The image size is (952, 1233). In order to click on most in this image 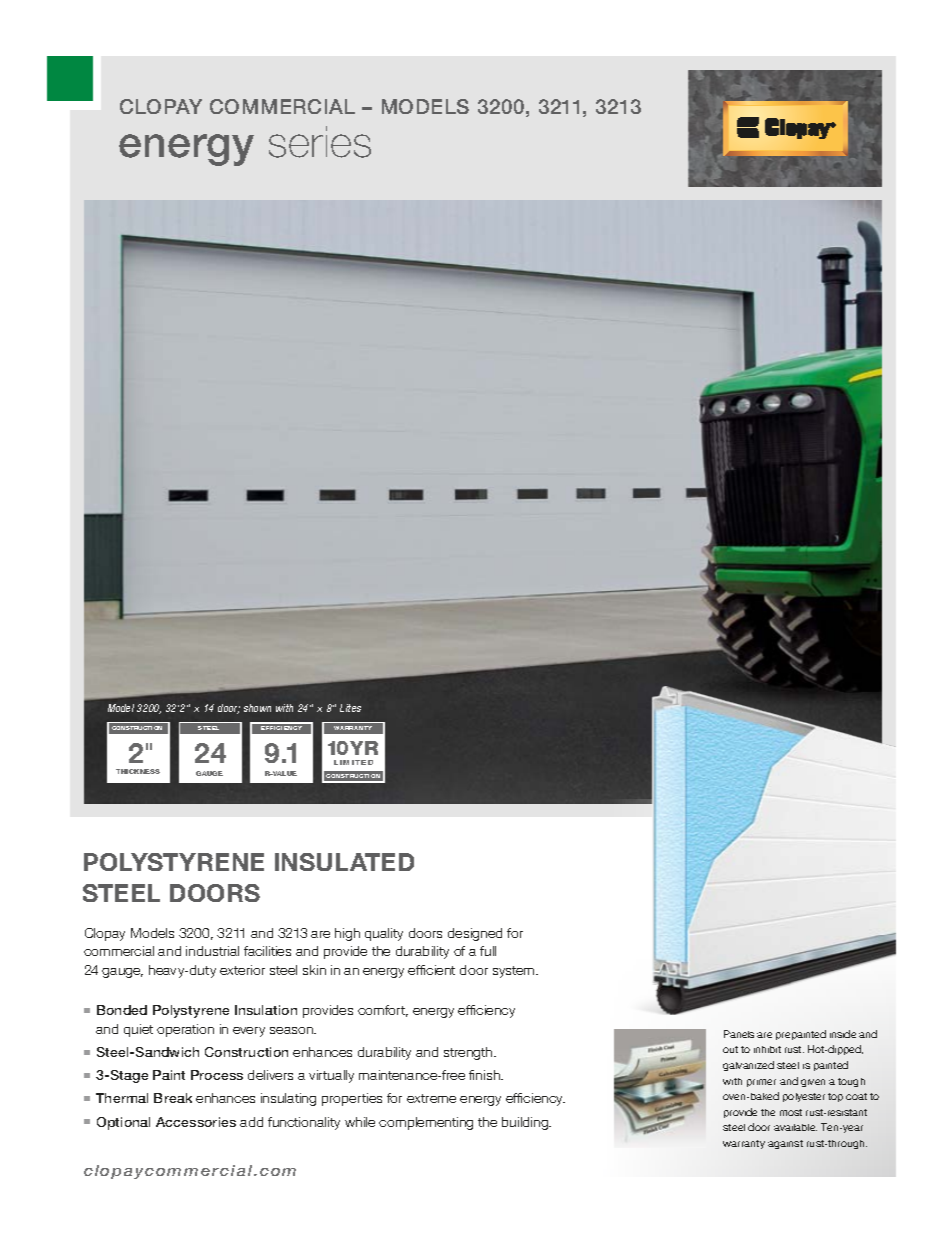, I will do `click(791, 1112)`.
